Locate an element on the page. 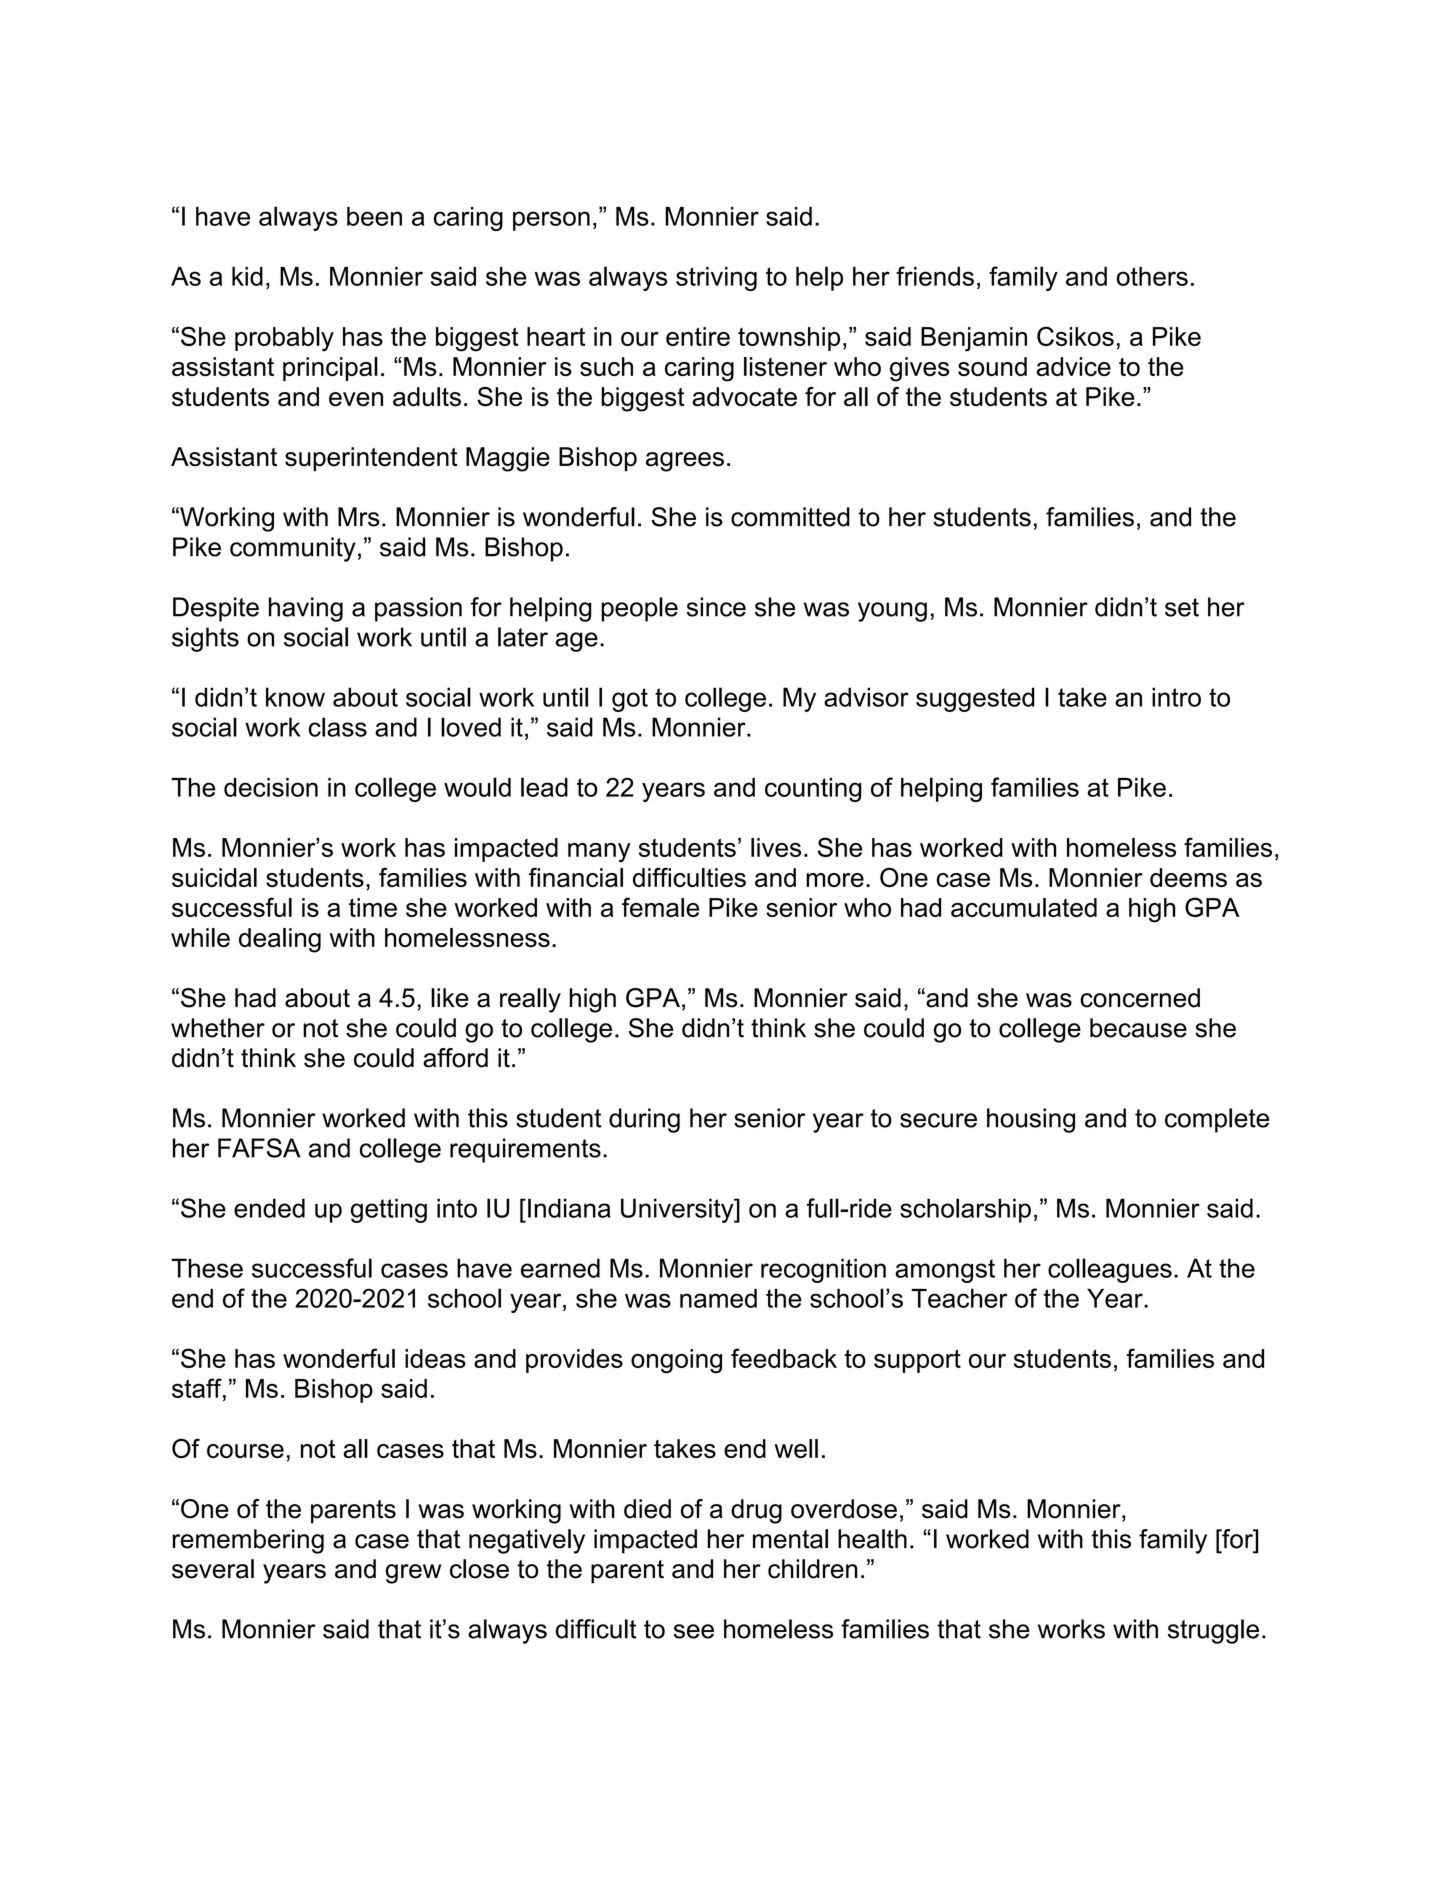  accumulated is located at coordinates (1024, 907).
